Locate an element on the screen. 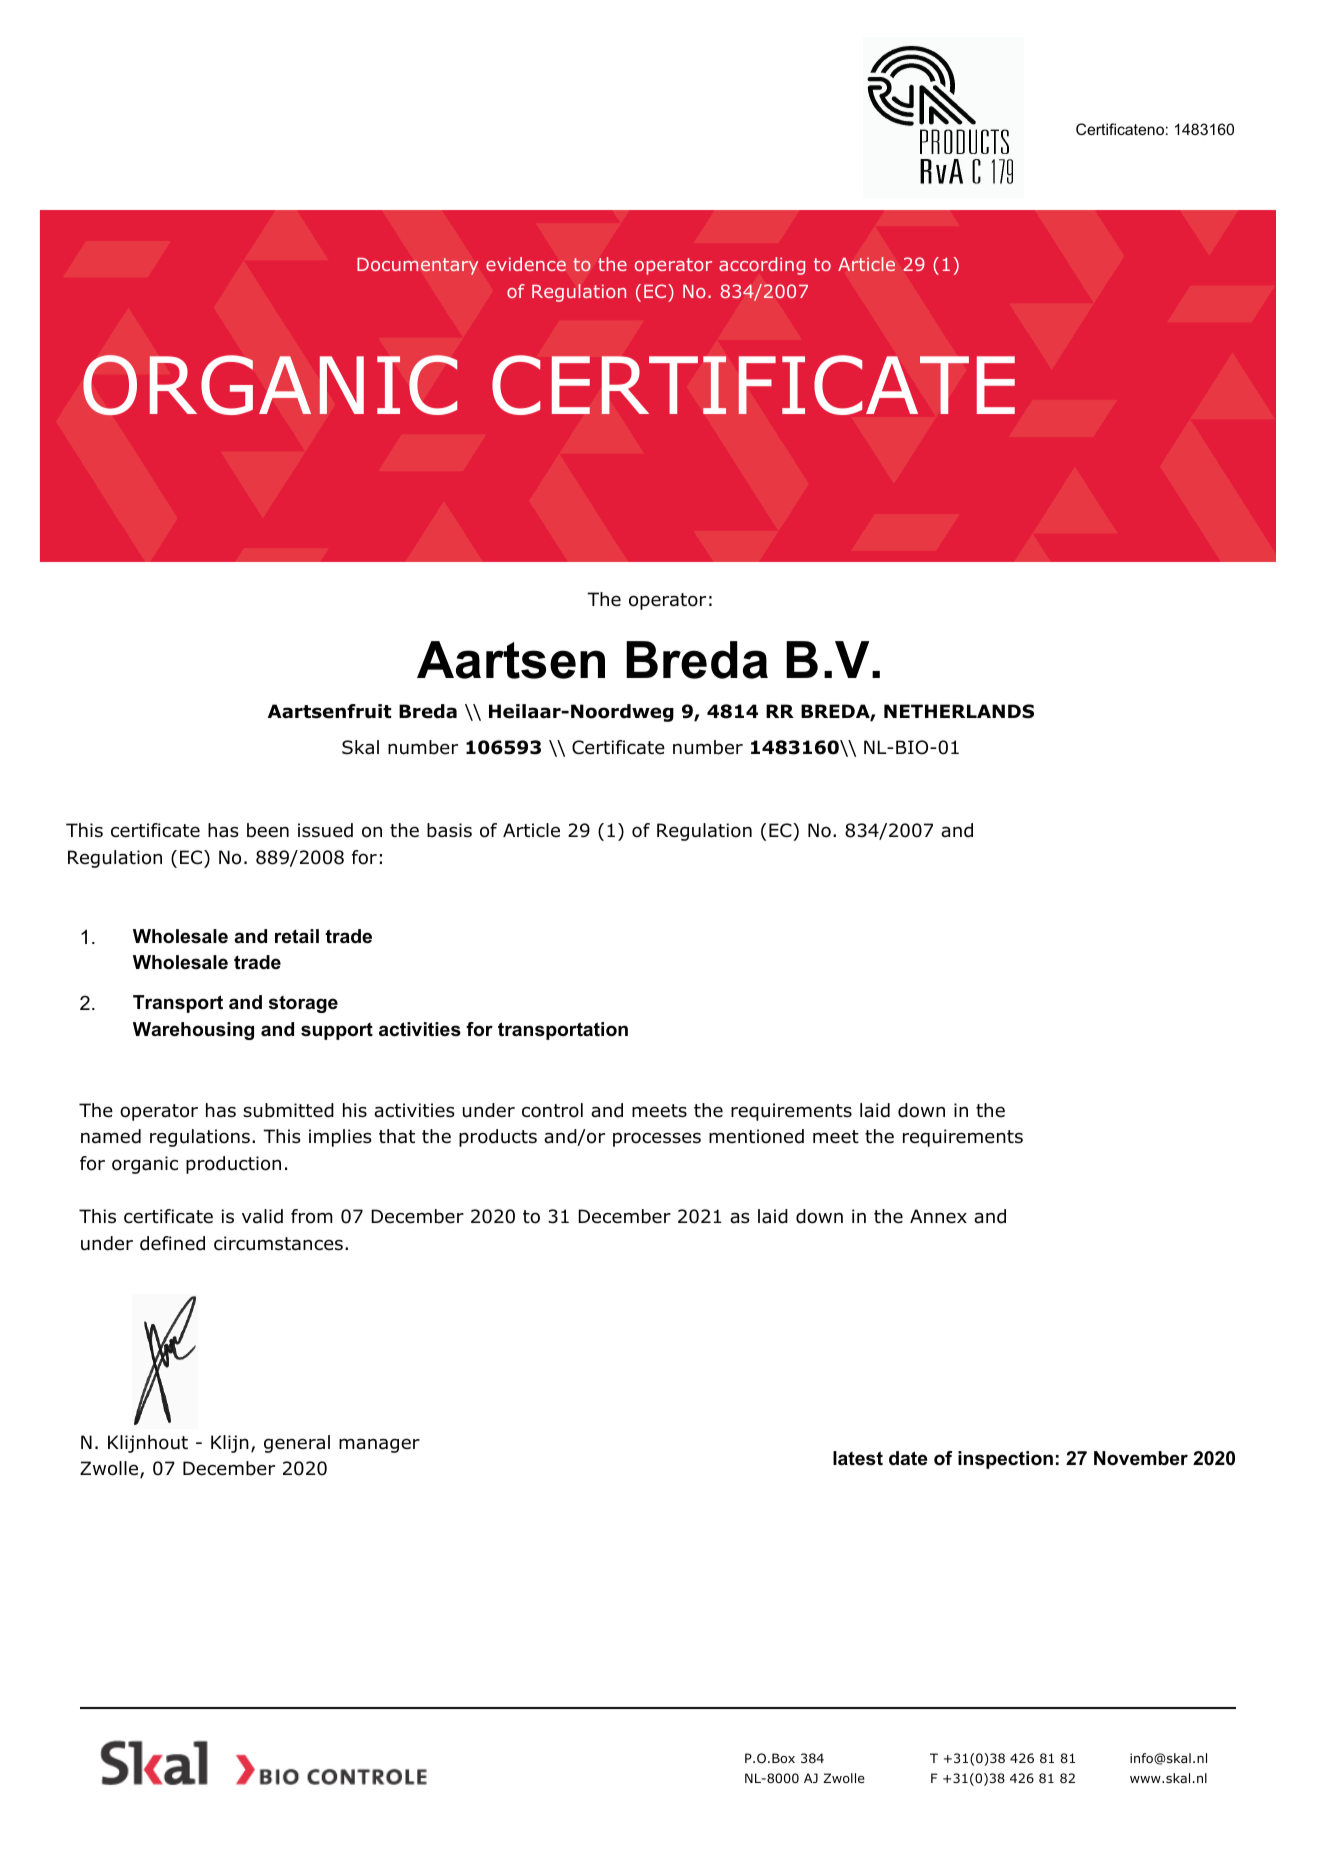 The height and width of the screenshot is (1863, 1318). been is located at coordinates (268, 830).
